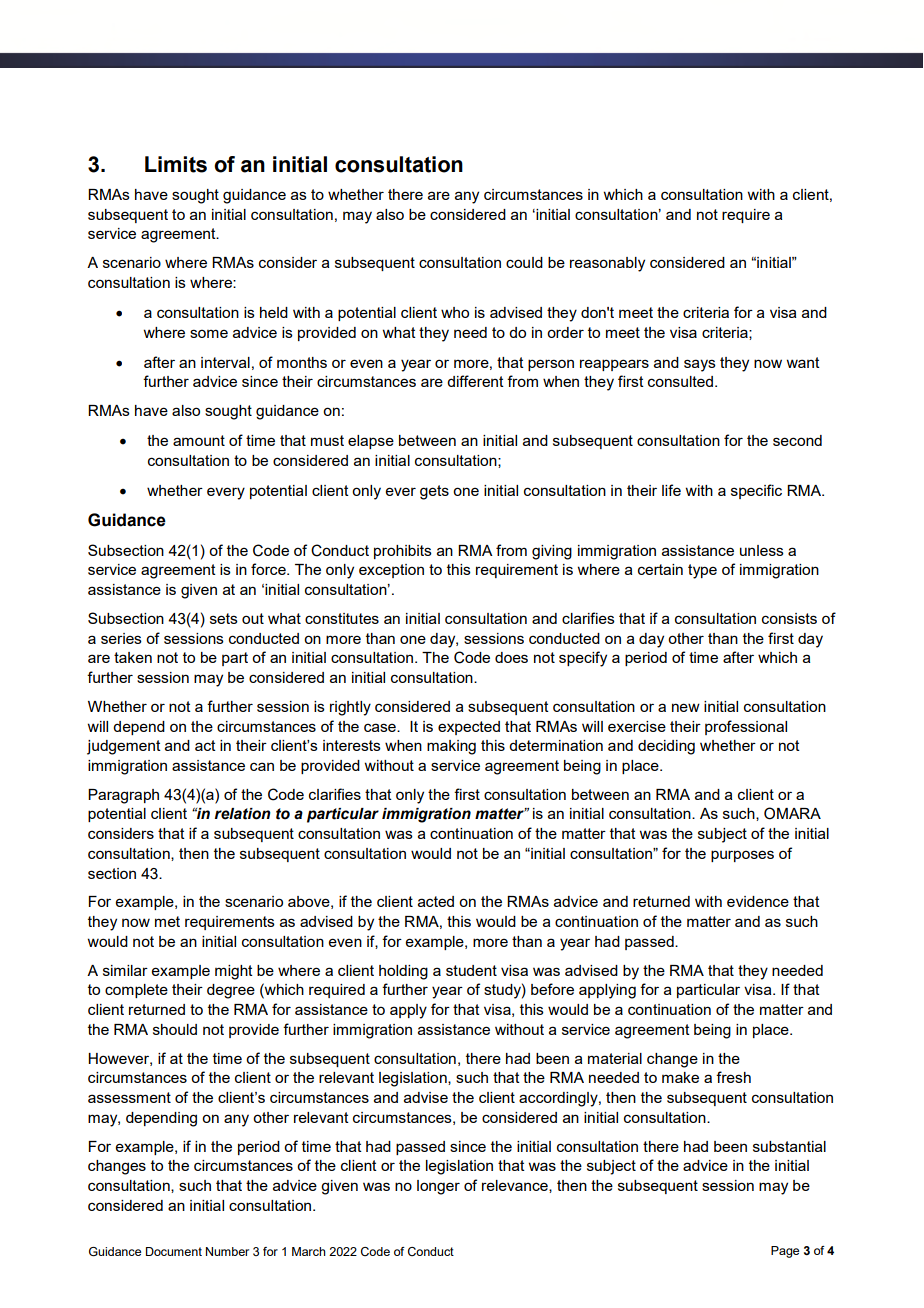 The height and width of the screenshot is (1308, 924). What do you see at coordinates (785, 1252) in the screenshot?
I see `Page` at bounding box center [785, 1252].
